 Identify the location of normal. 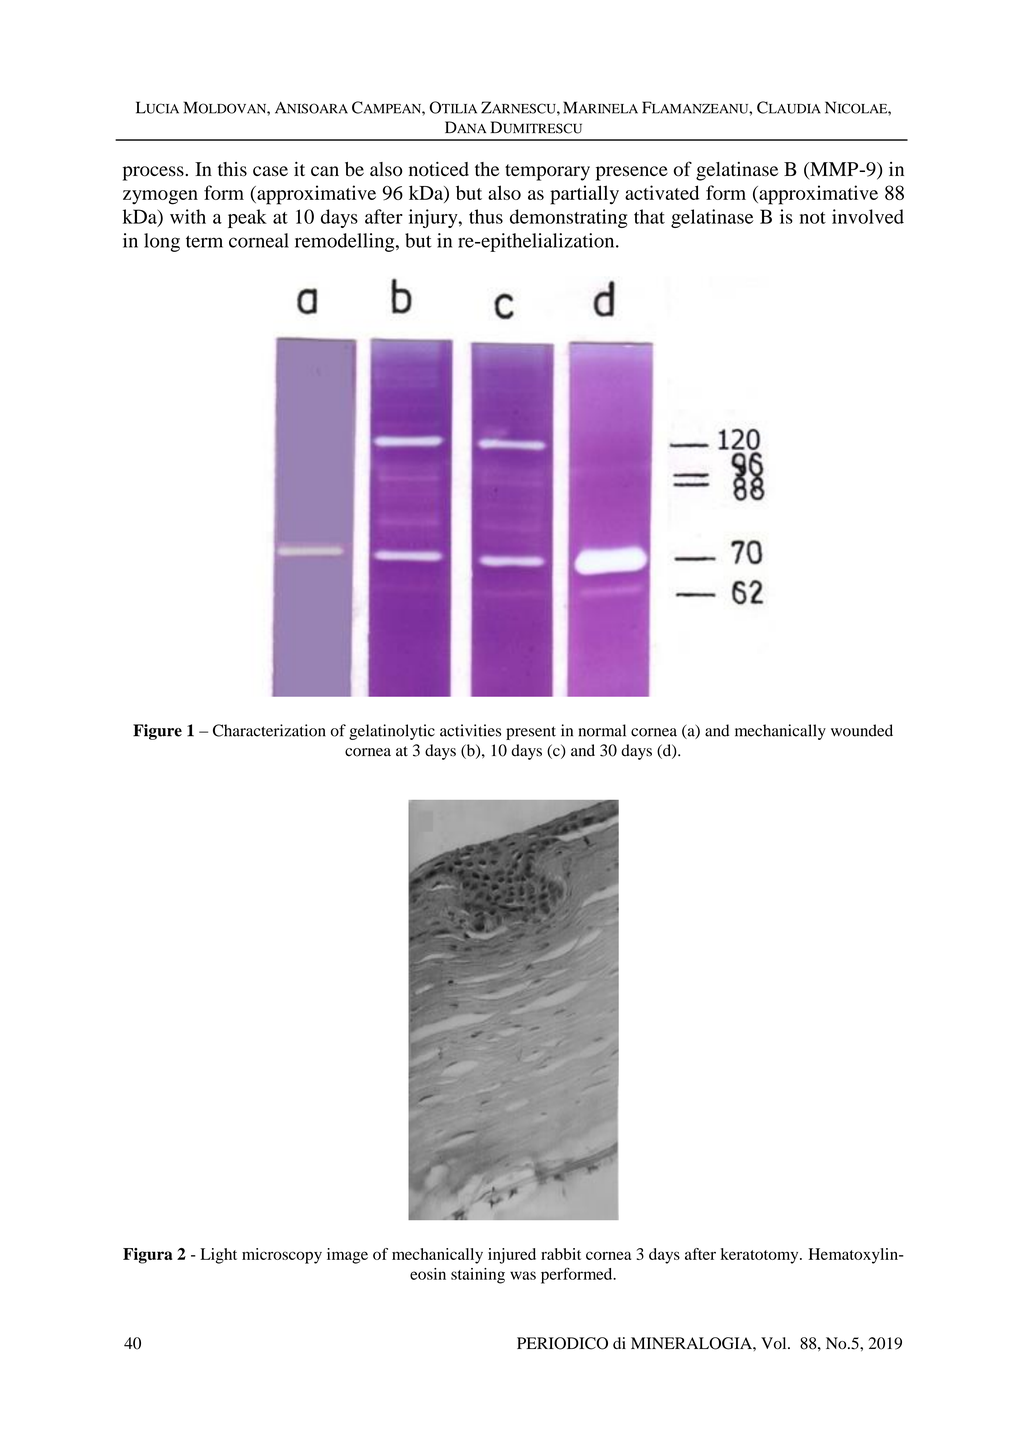
(602, 730).
